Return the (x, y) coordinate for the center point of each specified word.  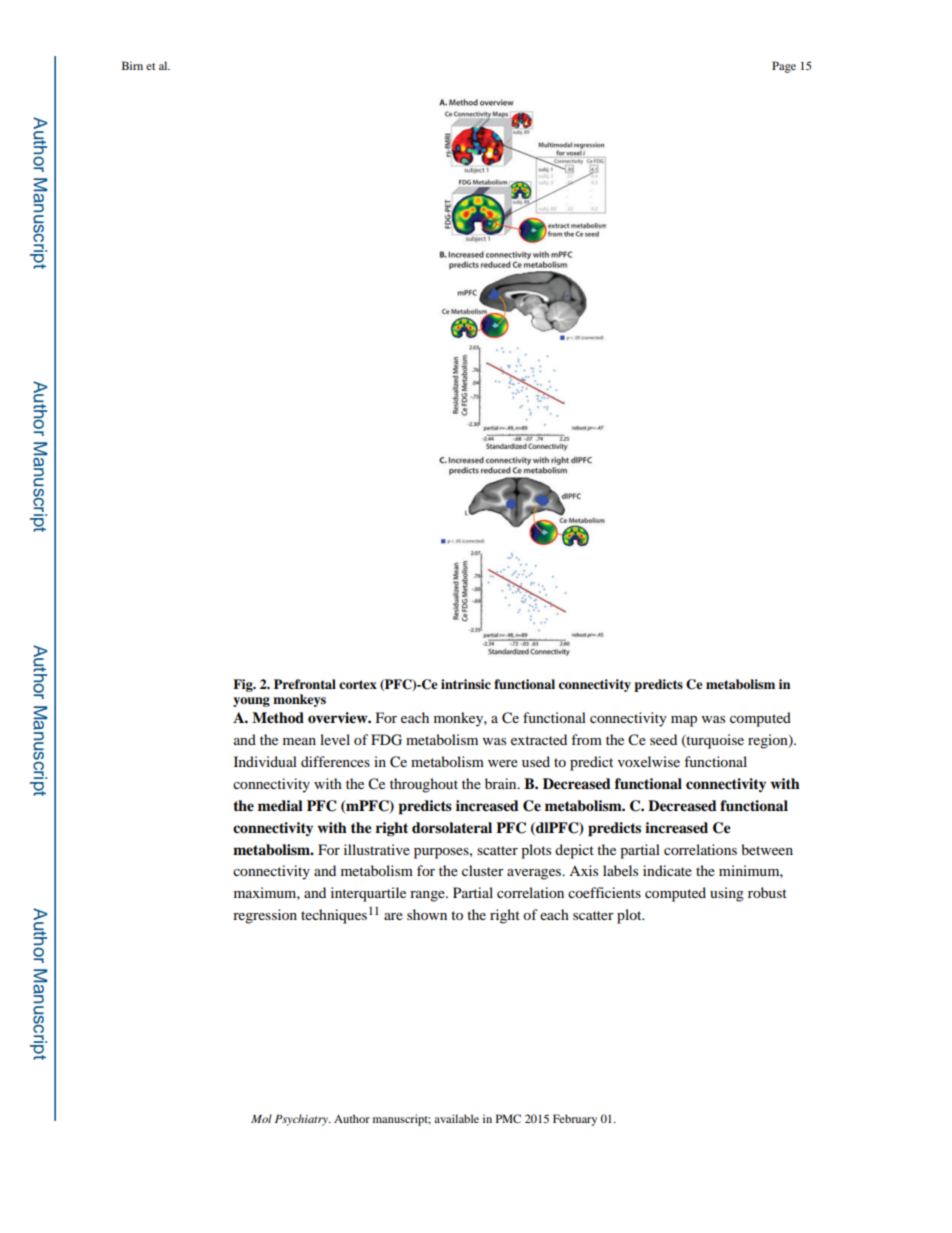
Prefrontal (305, 684)
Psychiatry (302, 1120)
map (684, 721)
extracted (539, 739)
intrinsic (466, 684)
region (769, 741)
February (575, 1120)
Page (784, 67)
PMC (508, 1118)
